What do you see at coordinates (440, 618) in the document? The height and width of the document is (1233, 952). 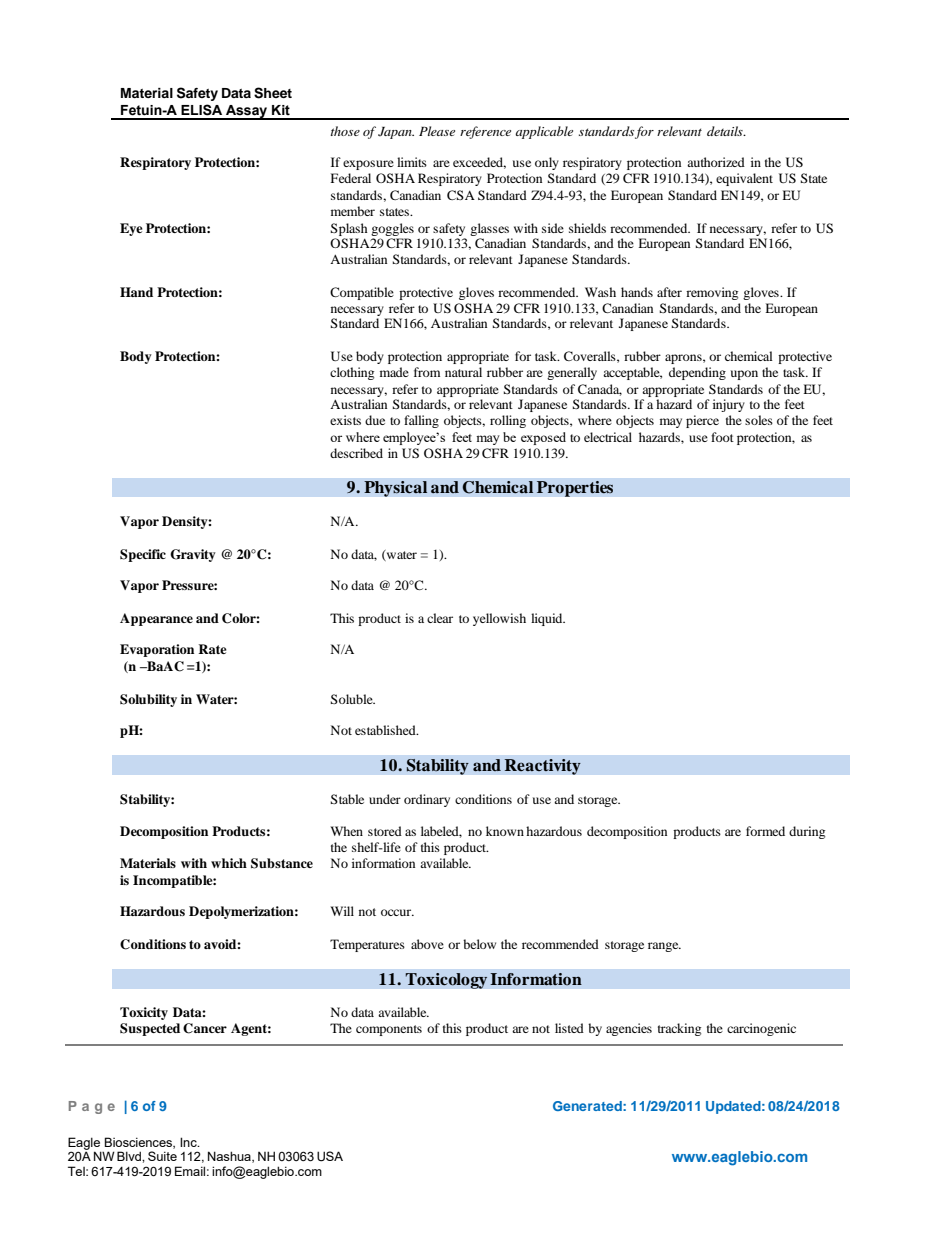 I see `clear` at bounding box center [440, 618].
